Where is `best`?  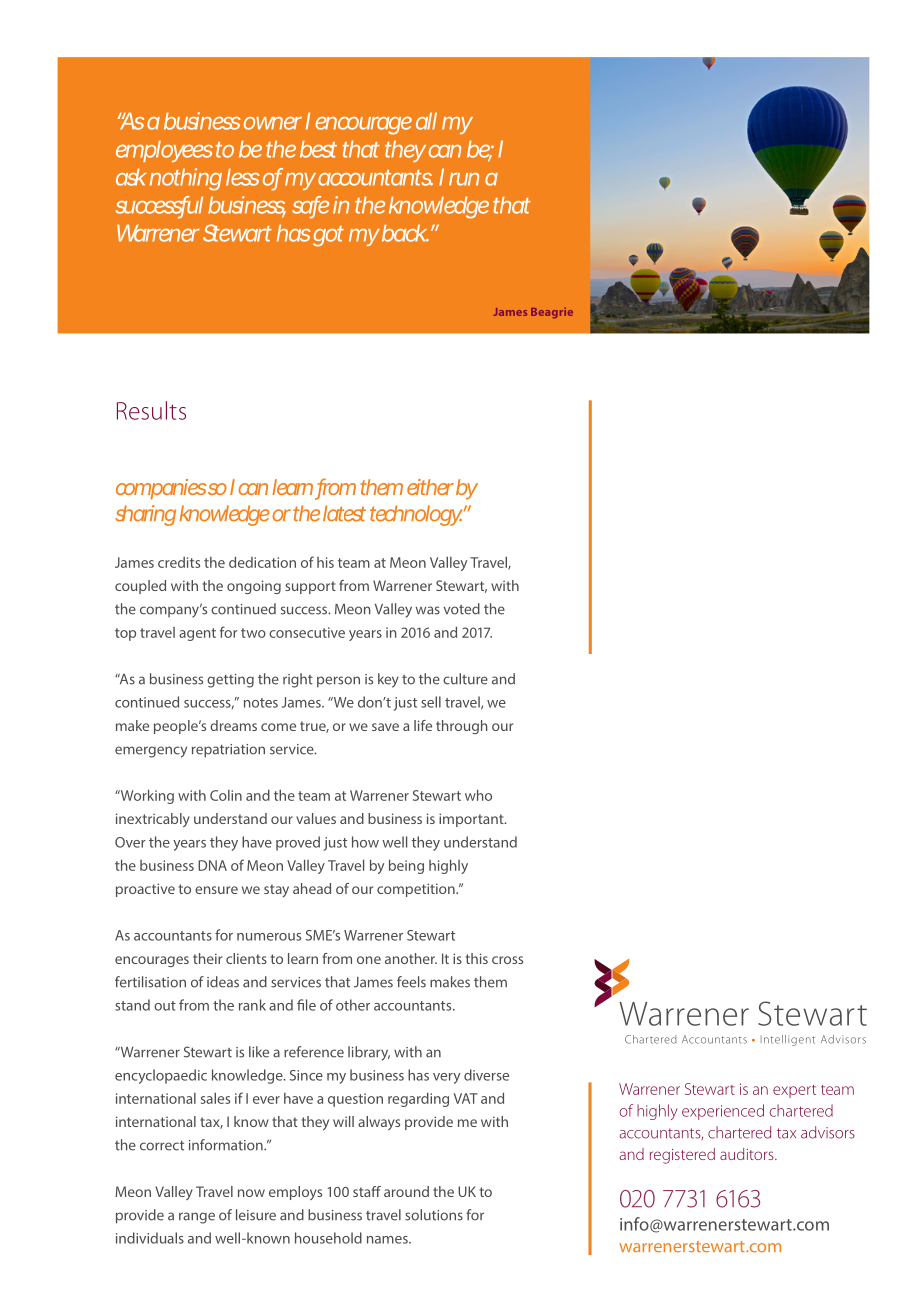 best is located at coordinates (318, 149).
